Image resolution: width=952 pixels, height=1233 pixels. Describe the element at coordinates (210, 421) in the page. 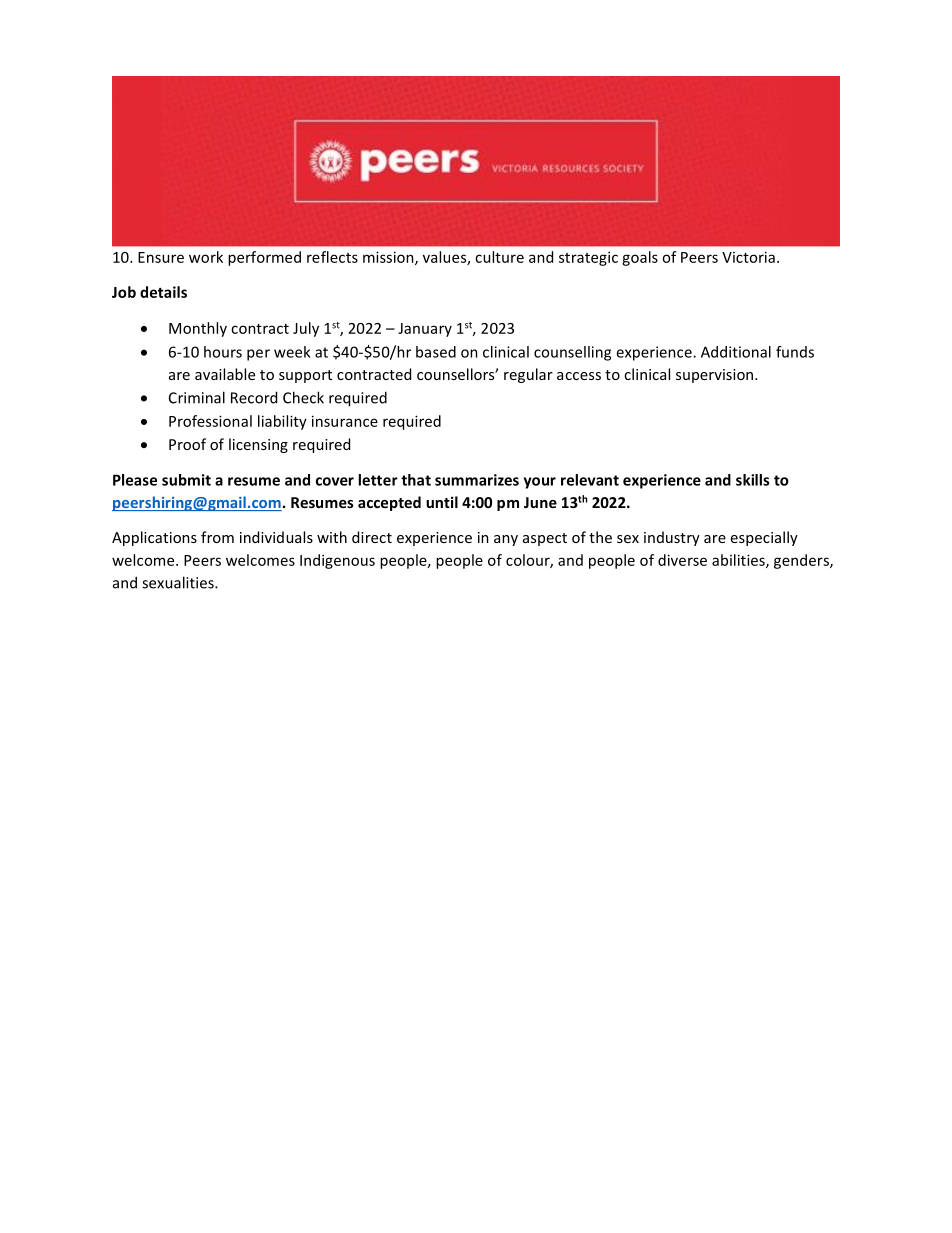

I see `Professional` at that location.
